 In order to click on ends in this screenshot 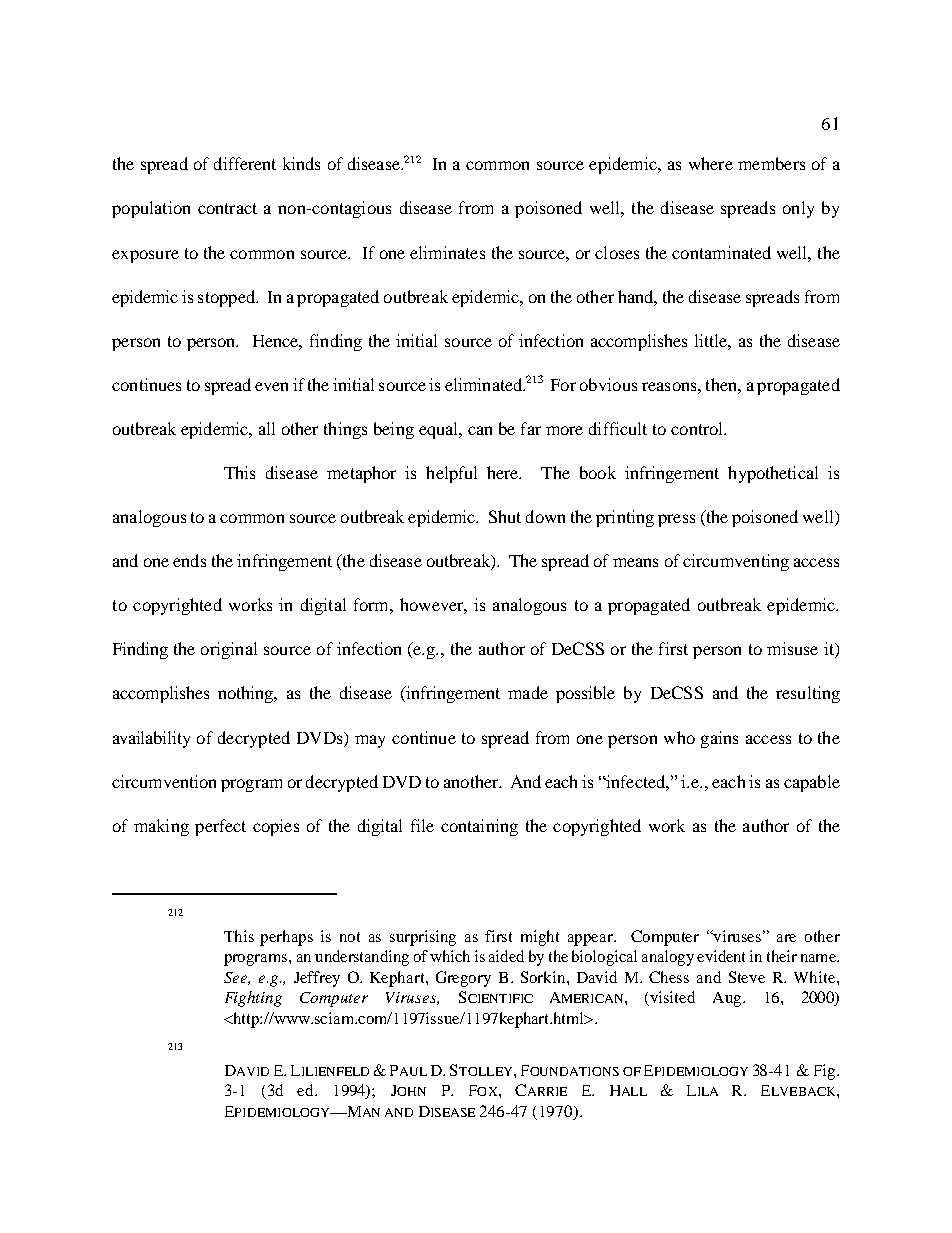, I will do `click(189, 560)`.
